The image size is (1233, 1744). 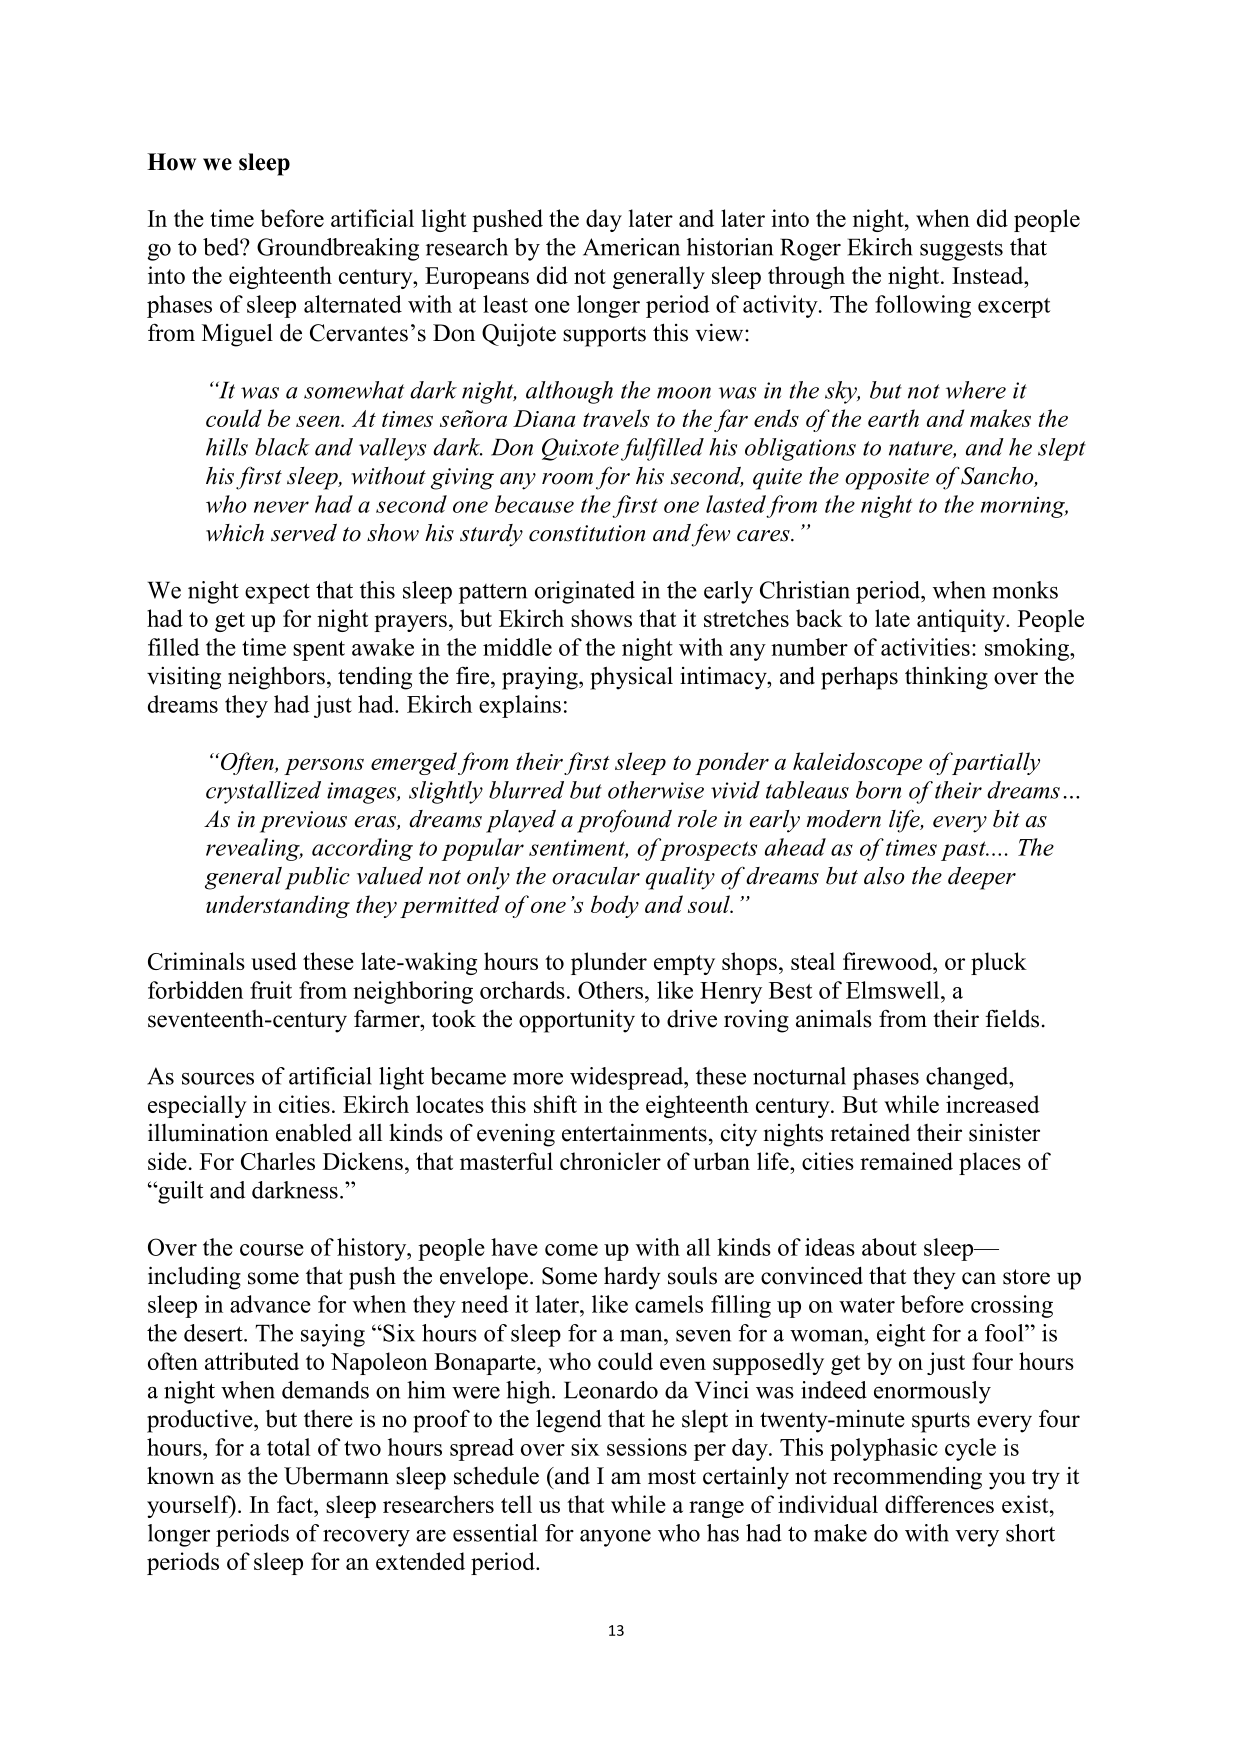 What do you see at coordinates (1012, 1018) in the page?
I see `fields` at bounding box center [1012, 1018].
